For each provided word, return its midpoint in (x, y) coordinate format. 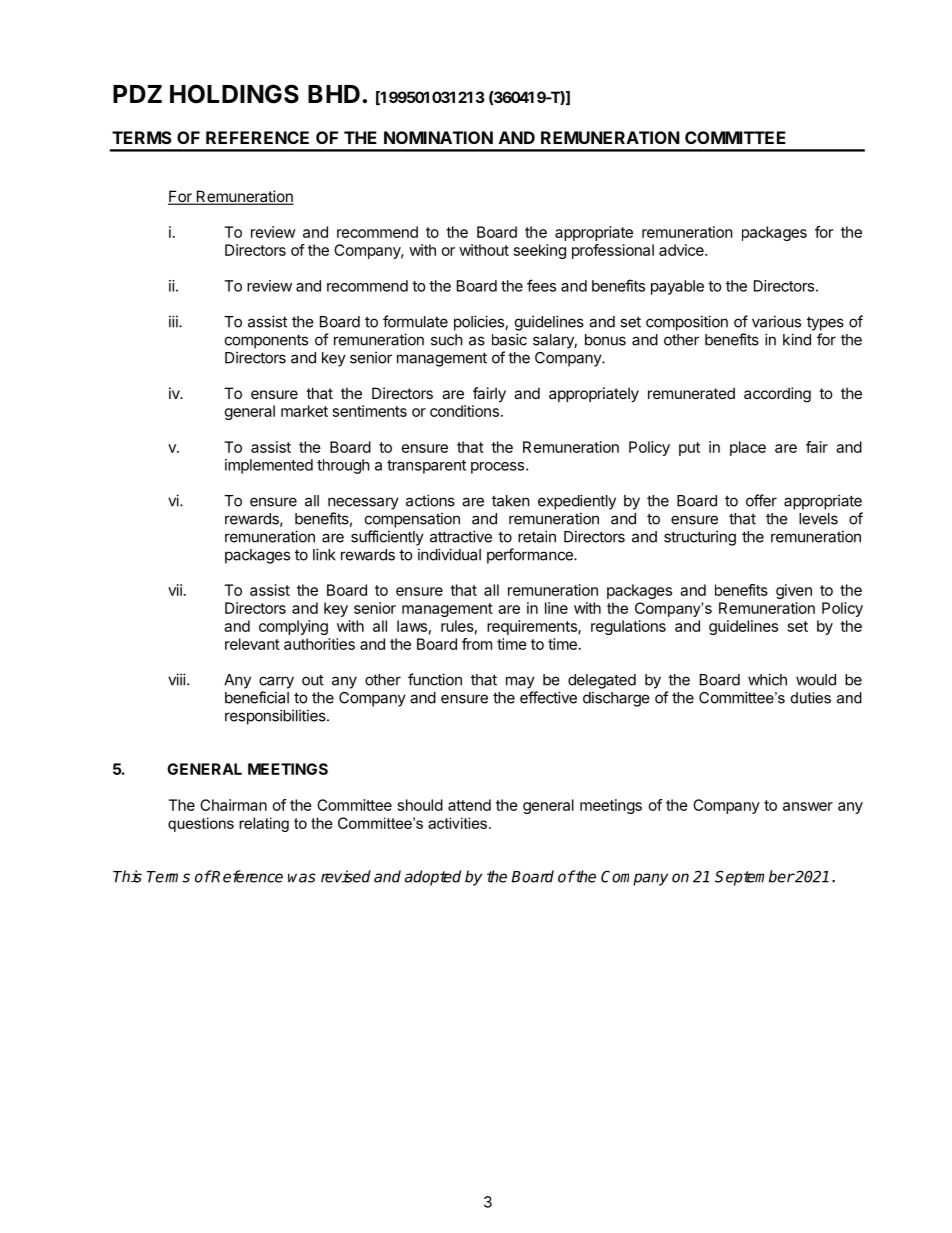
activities (457, 823)
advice (682, 250)
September (754, 878)
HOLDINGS (234, 94)
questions (201, 824)
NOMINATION (438, 137)
